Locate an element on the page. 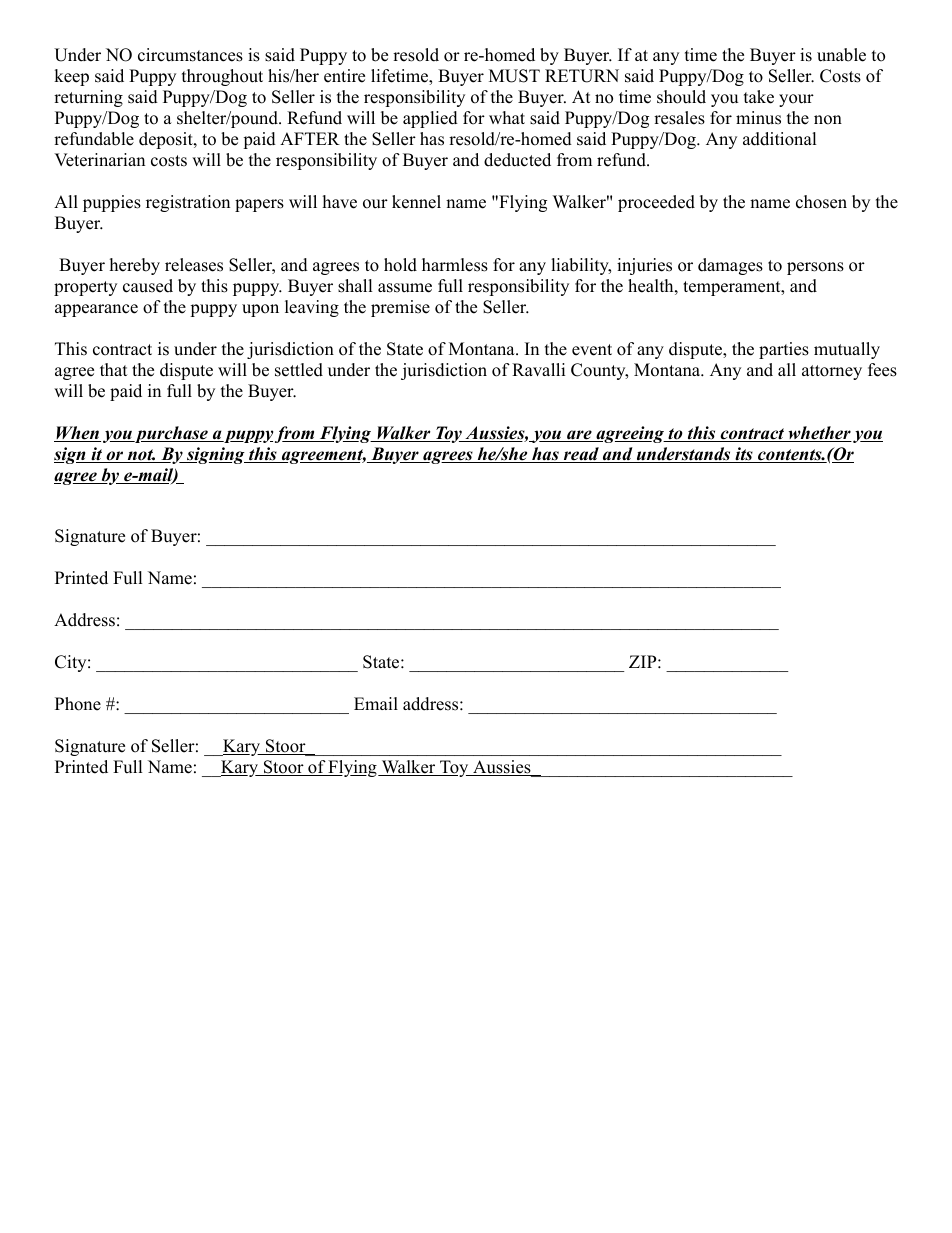 The height and width of the page is (1233, 952). are is located at coordinates (579, 436).
